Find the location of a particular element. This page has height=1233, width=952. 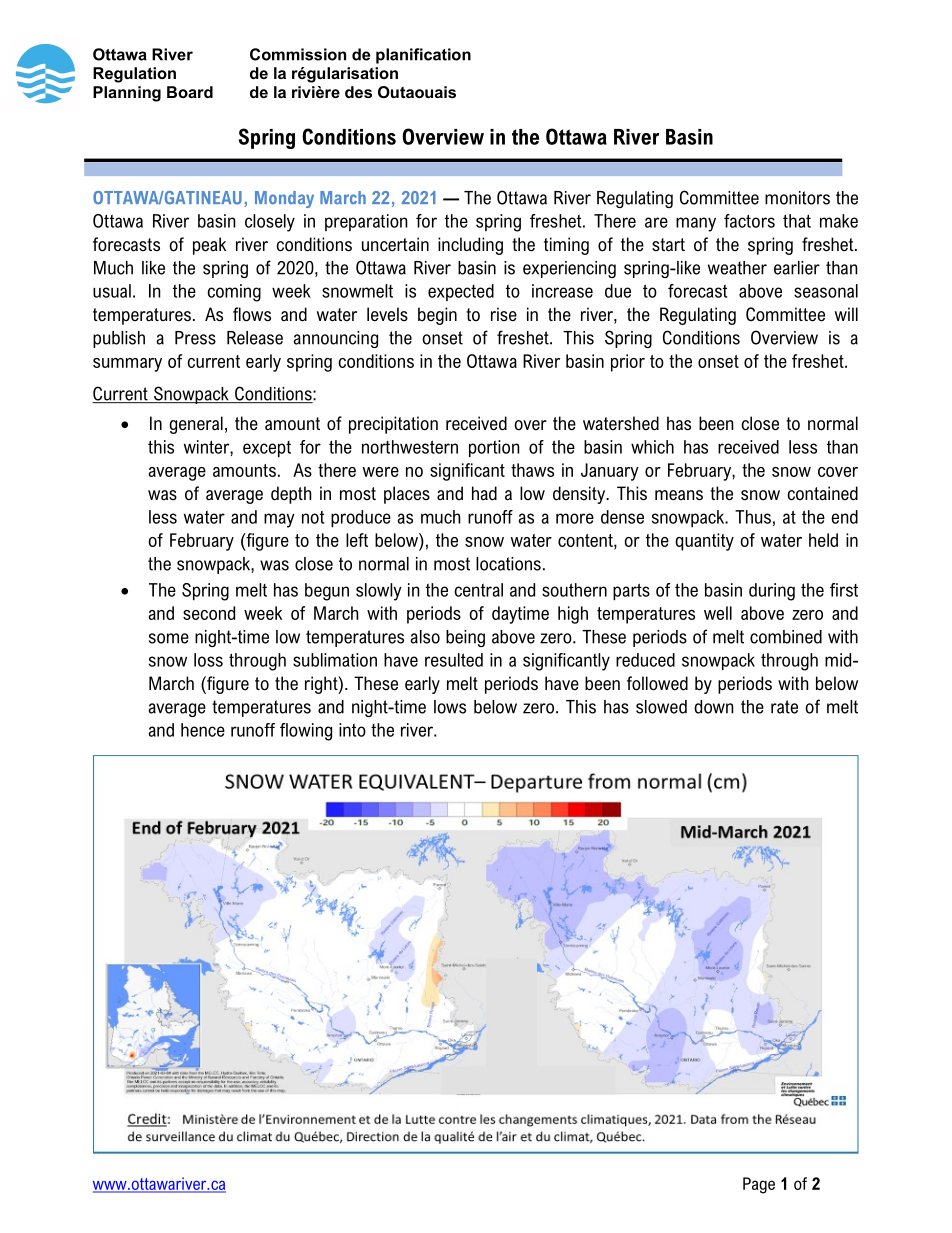

des is located at coordinates (358, 92).
